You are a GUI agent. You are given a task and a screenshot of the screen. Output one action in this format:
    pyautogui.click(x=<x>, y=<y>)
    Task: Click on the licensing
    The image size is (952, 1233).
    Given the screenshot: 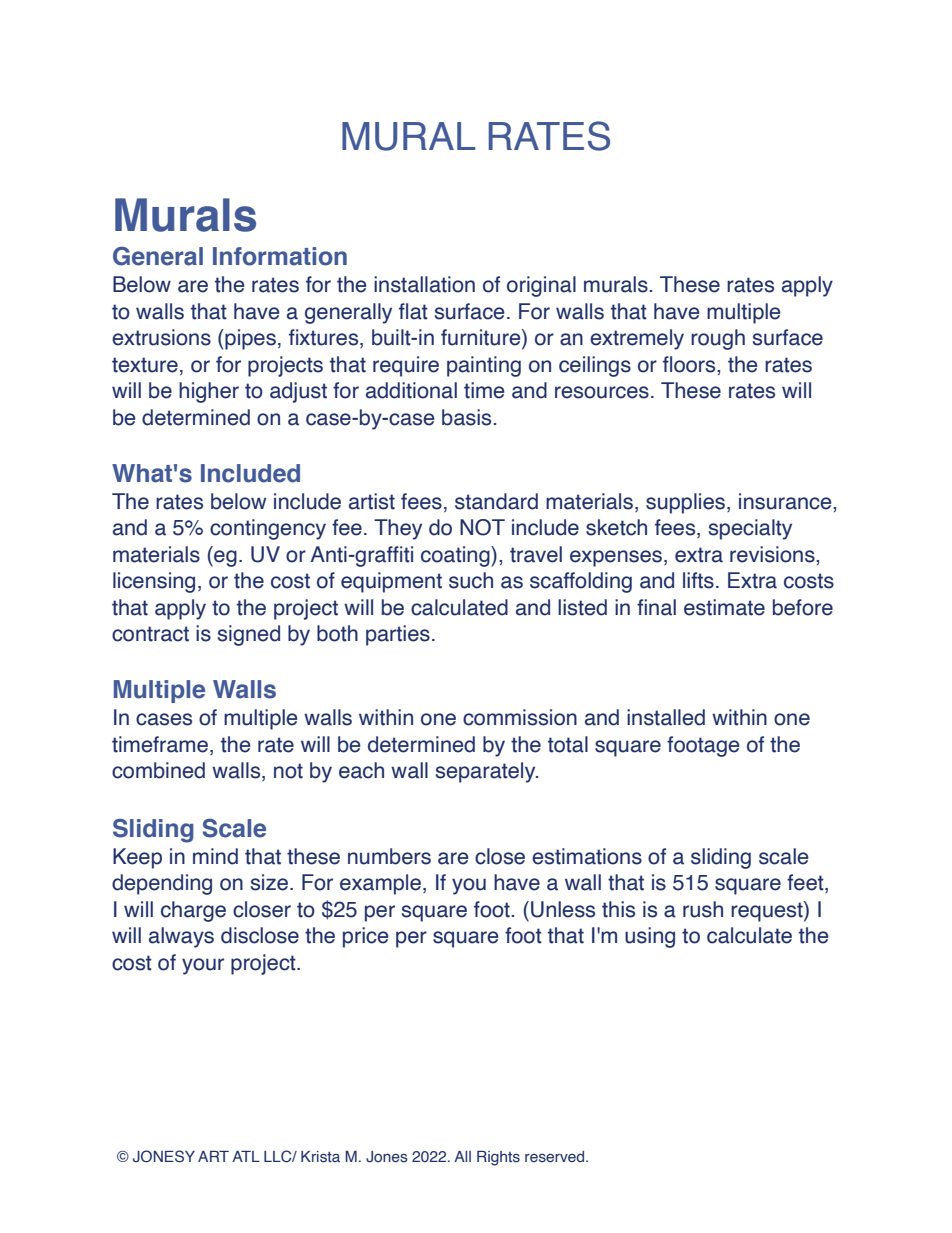 What is the action you would take?
    pyautogui.click(x=154, y=582)
